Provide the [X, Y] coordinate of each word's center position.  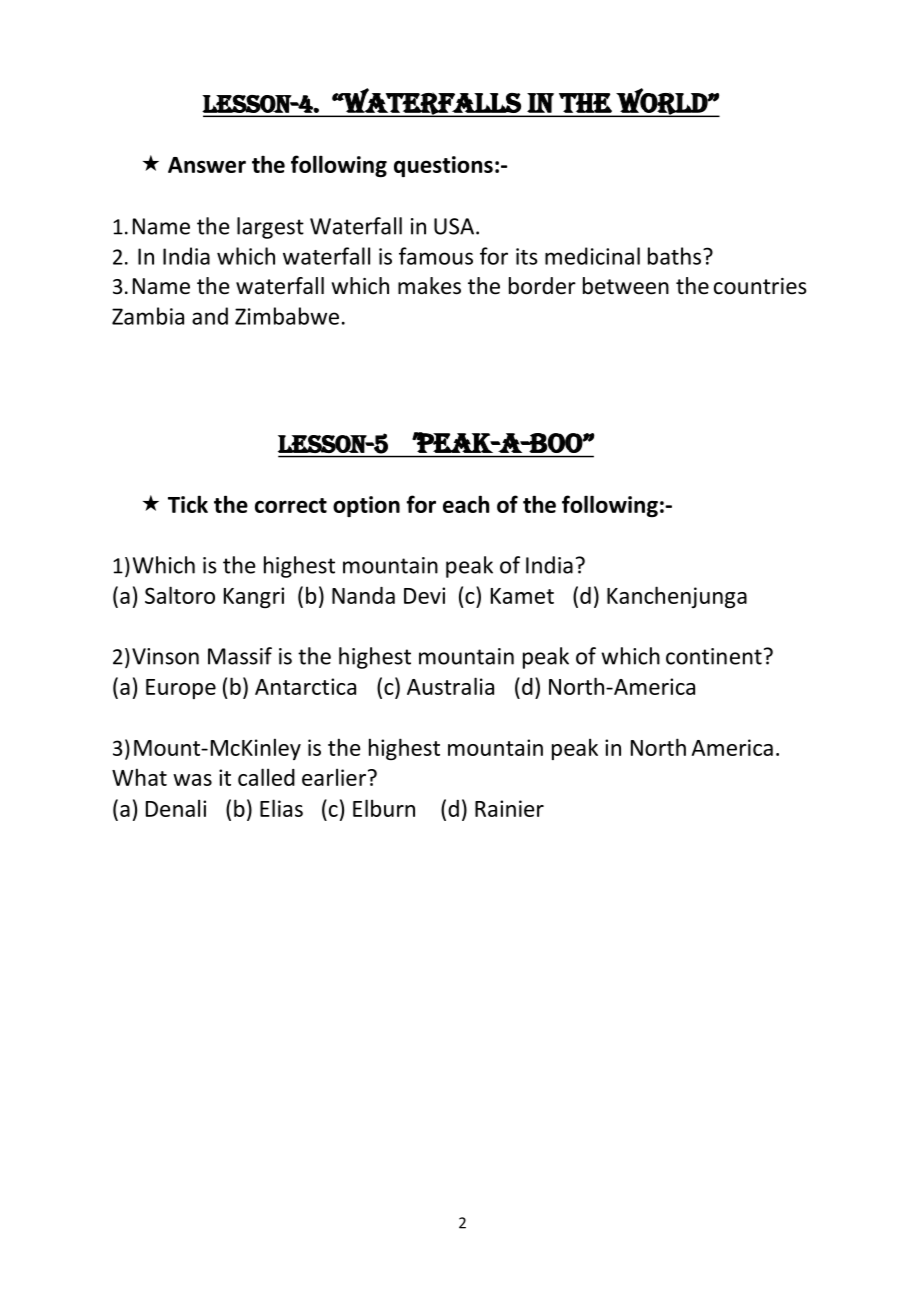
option [366, 506]
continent [714, 656]
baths [676, 256]
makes [429, 286]
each [466, 504]
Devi [424, 595]
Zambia [148, 316]
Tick [188, 504]
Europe [181, 689]
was [192, 780]
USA [455, 226]
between [626, 286]
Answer [207, 165]
